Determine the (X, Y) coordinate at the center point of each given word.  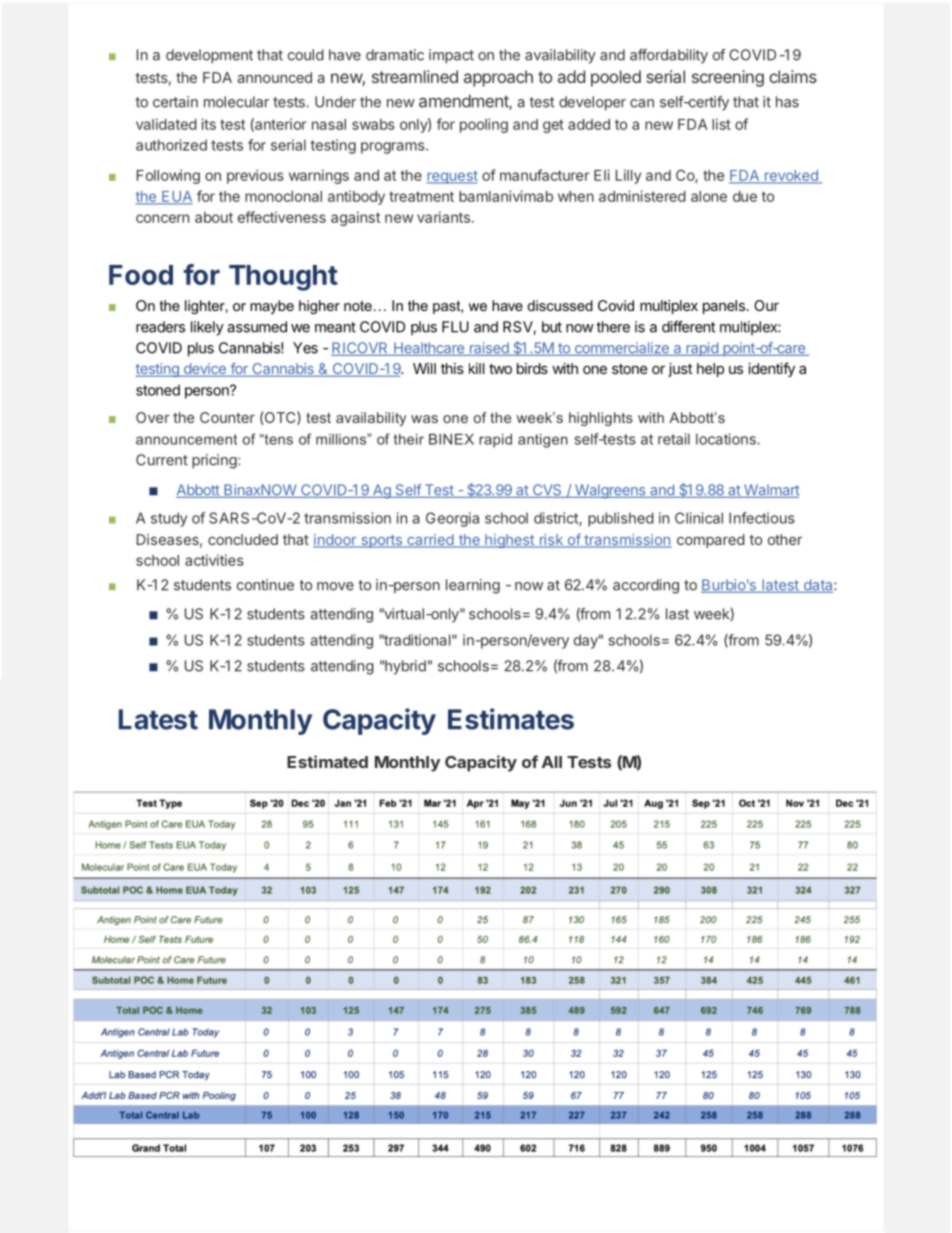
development (209, 56)
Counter (227, 417)
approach (498, 78)
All (552, 762)
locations (726, 439)
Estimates (511, 719)
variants (443, 217)
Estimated (327, 761)
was (424, 419)
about (214, 217)
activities (214, 560)
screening (728, 78)
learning (473, 586)
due (745, 196)
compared (711, 541)
